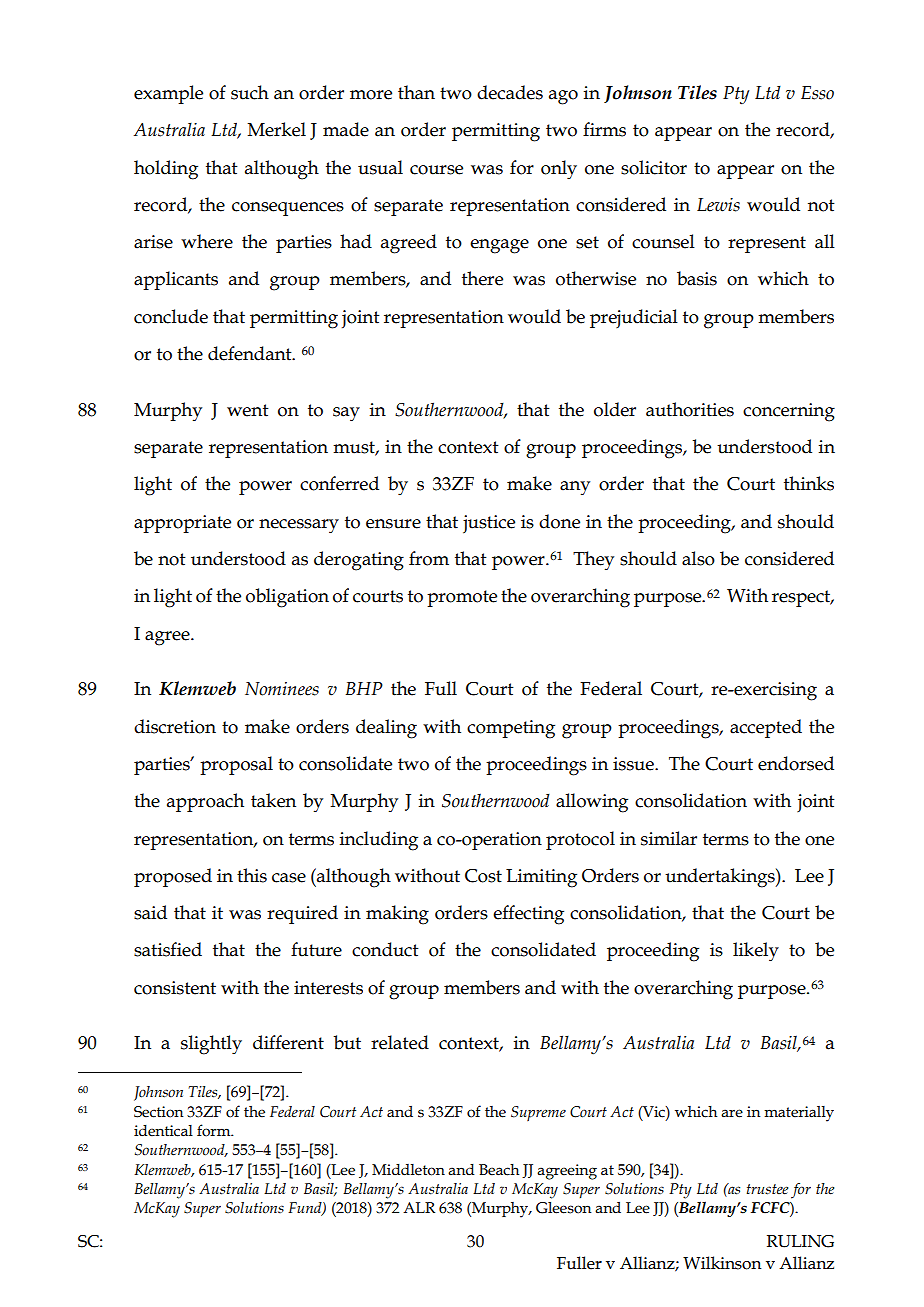  What do you see at coordinates (510, 92) in the page?
I see `decades` at bounding box center [510, 92].
